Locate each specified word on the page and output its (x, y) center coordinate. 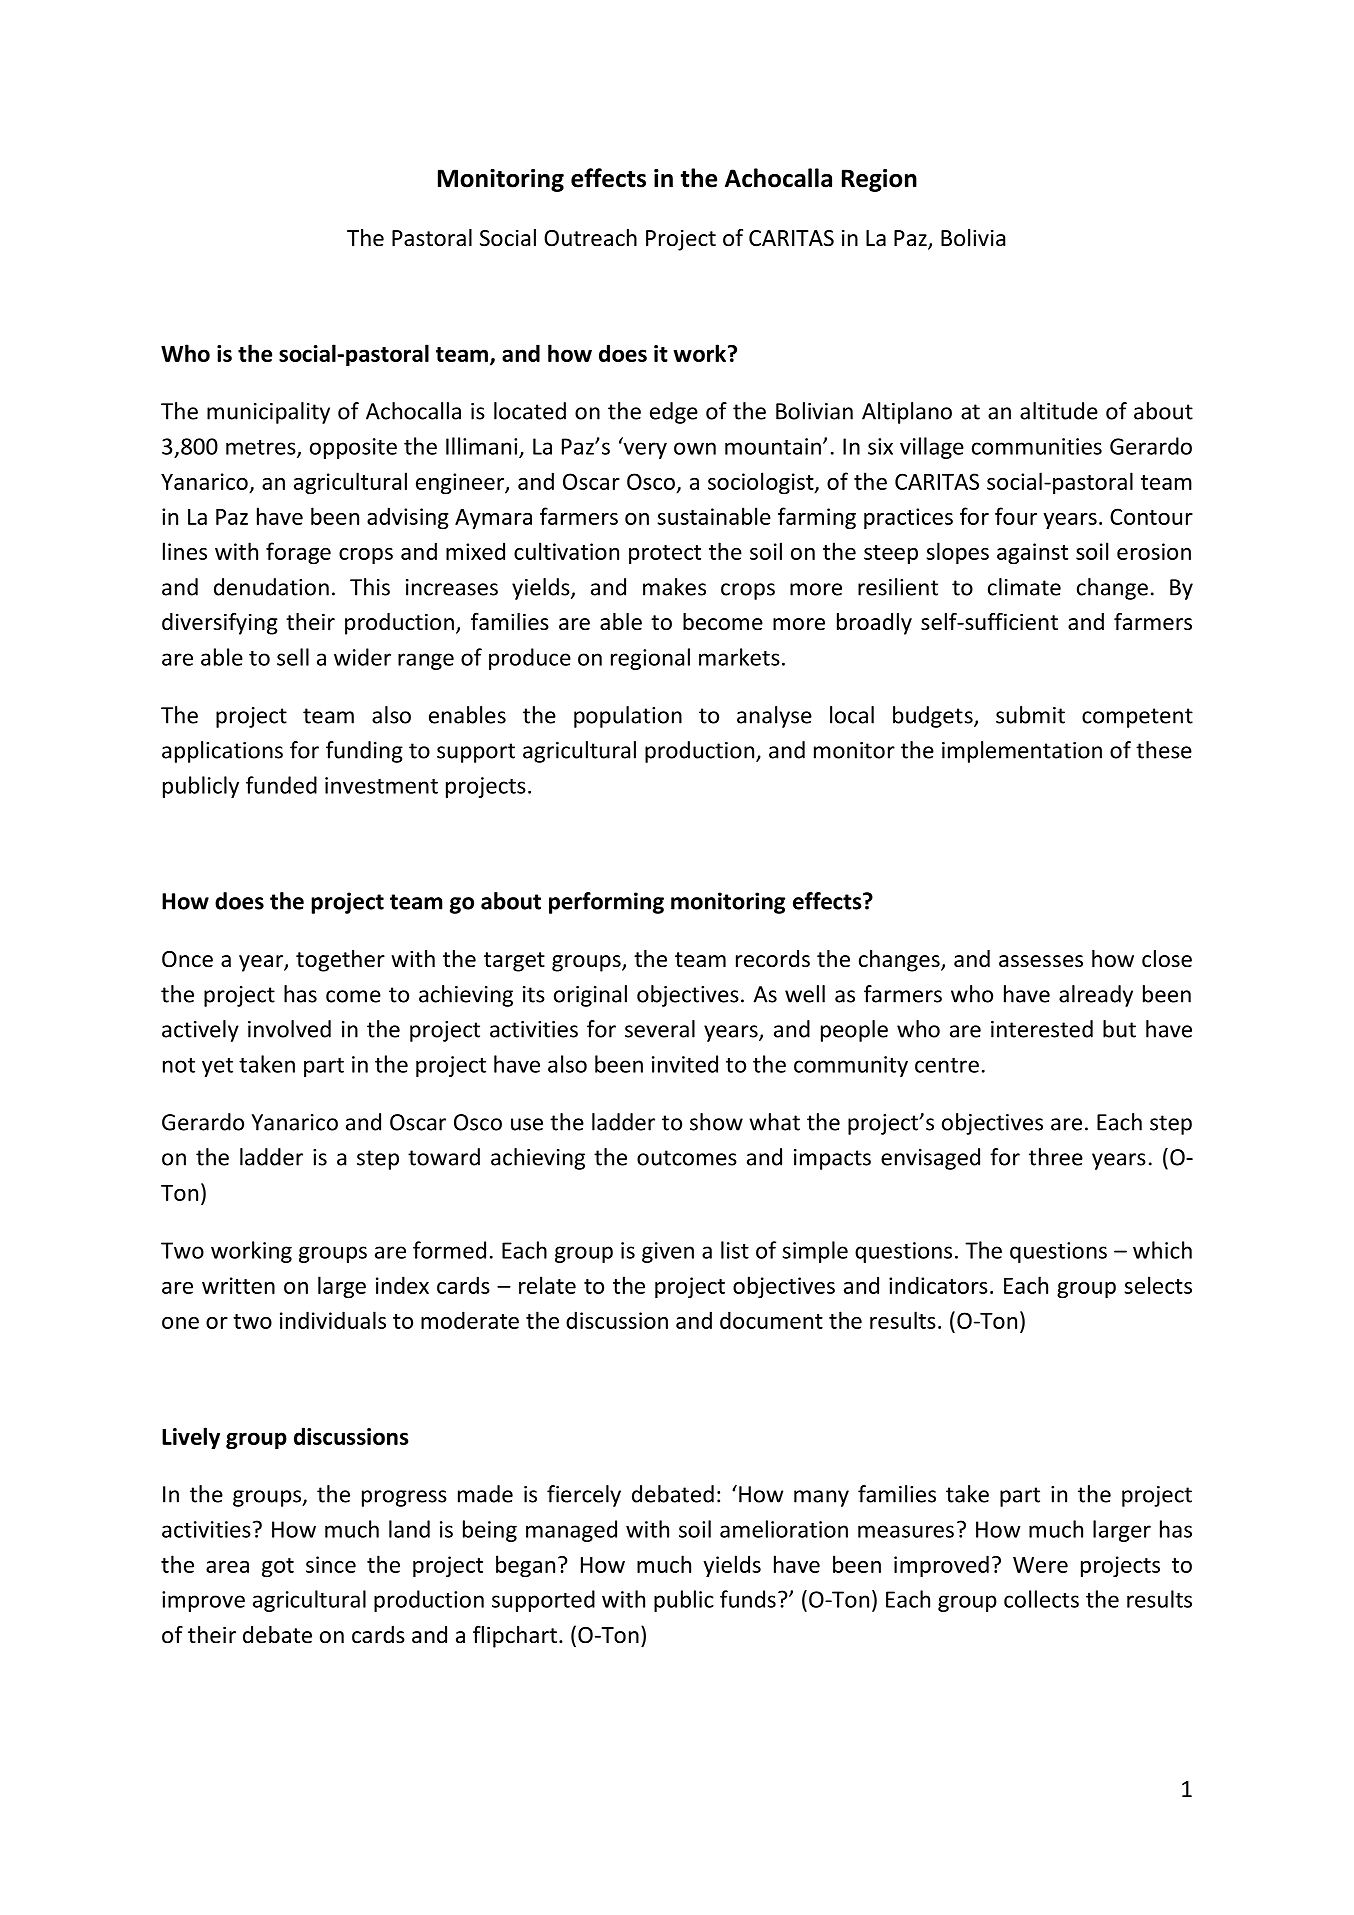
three (1056, 1157)
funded (281, 785)
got (278, 1568)
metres (262, 448)
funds (748, 1599)
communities (1037, 446)
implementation (1022, 752)
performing (606, 903)
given (668, 1252)
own (695, 448)
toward (444, 1157)
